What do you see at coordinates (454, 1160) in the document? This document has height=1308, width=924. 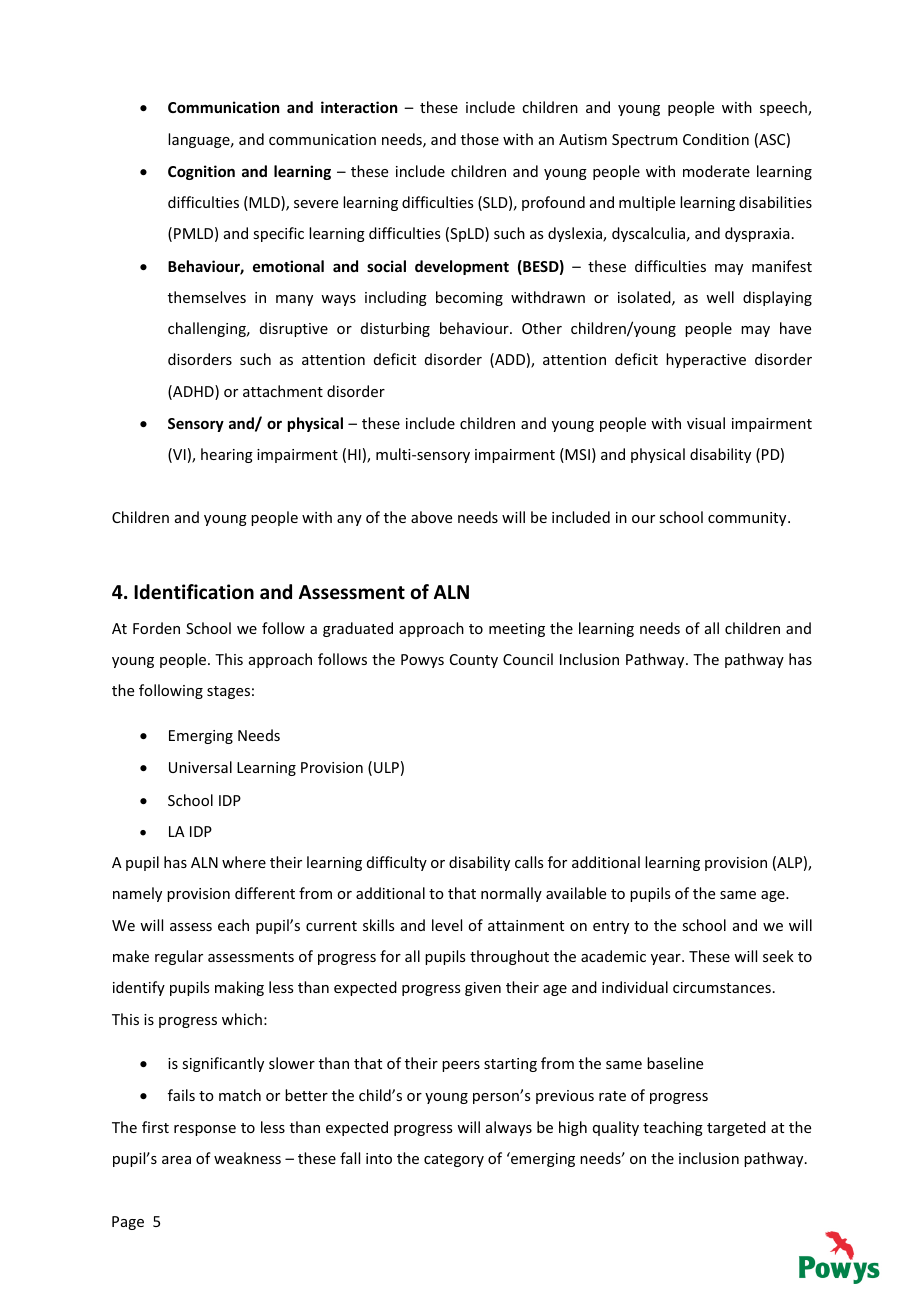 I see `category` at bounding box center [454, 1160].
